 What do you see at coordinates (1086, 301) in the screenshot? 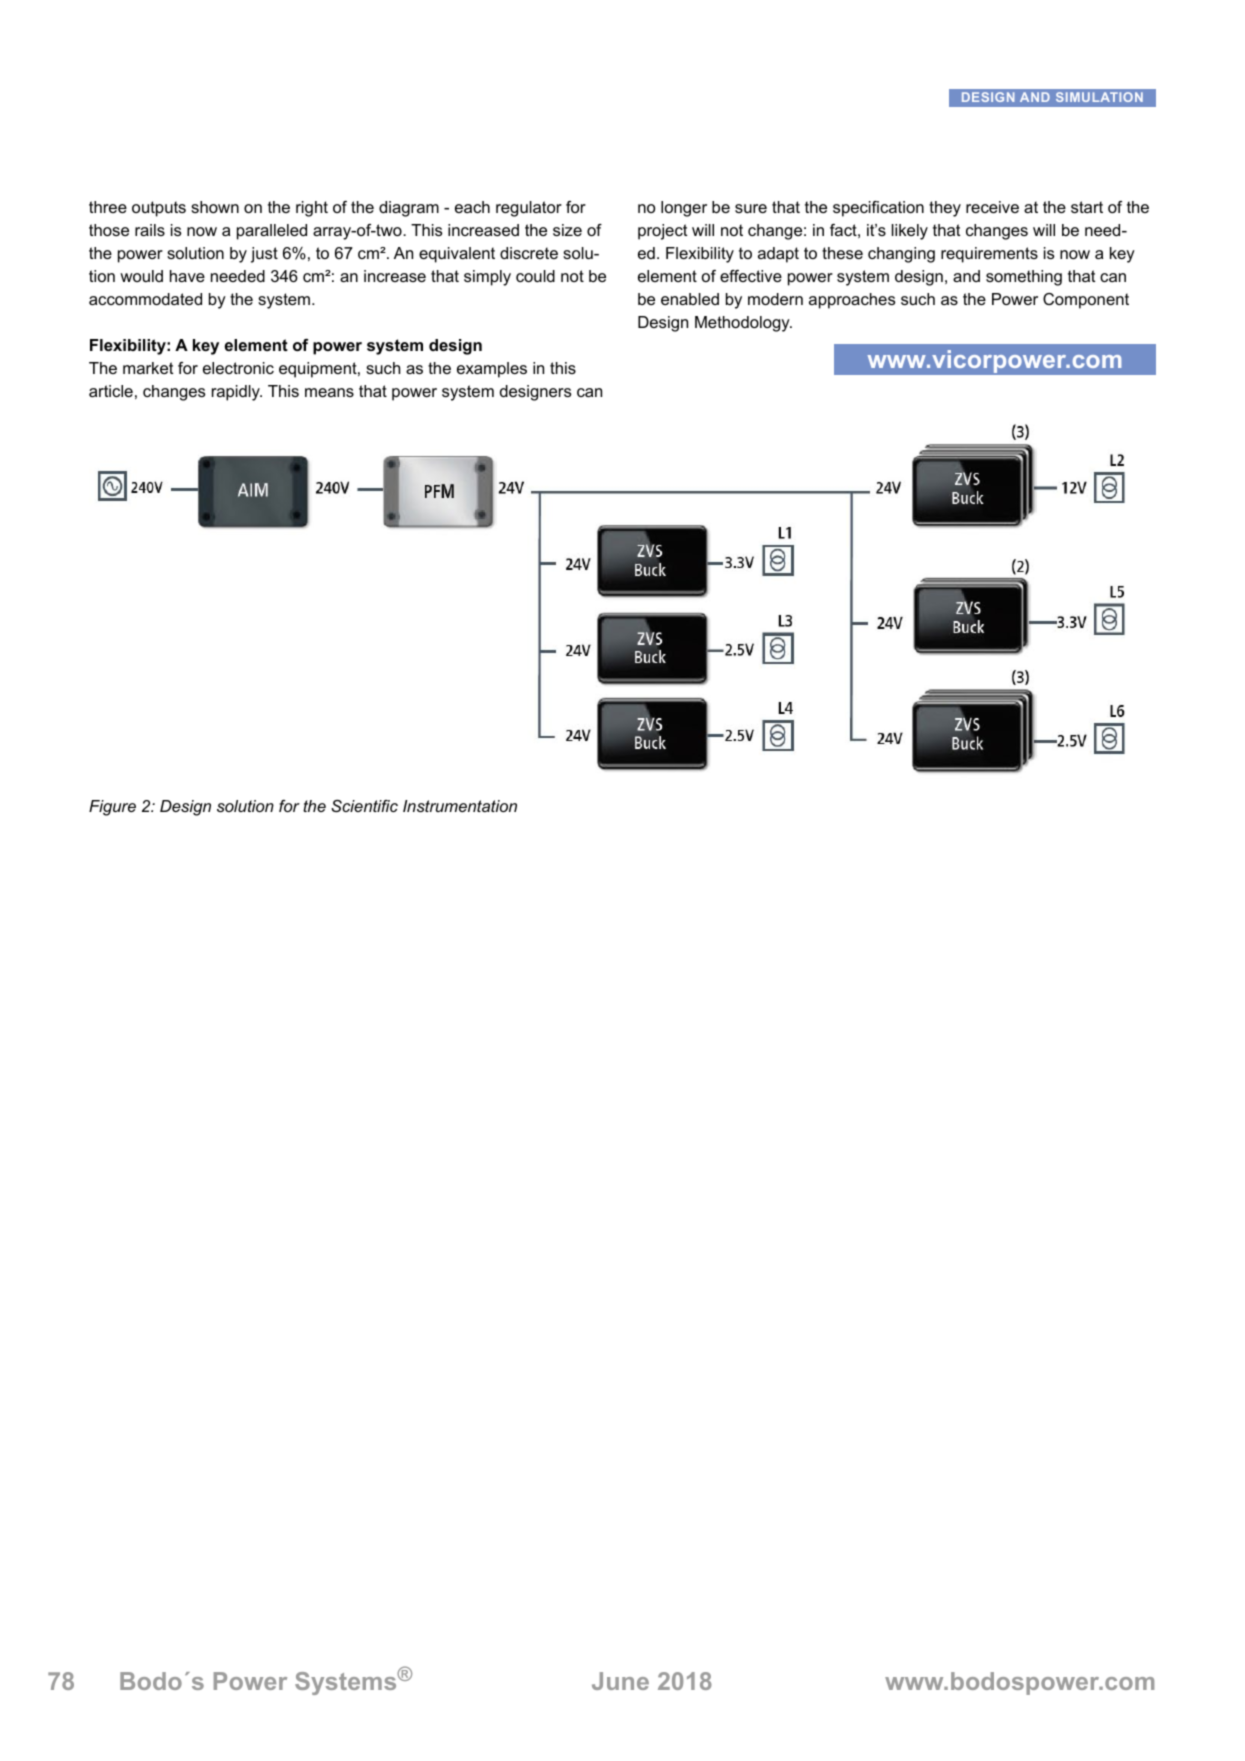
I see `Component` at bounding box center [1086, 301].
